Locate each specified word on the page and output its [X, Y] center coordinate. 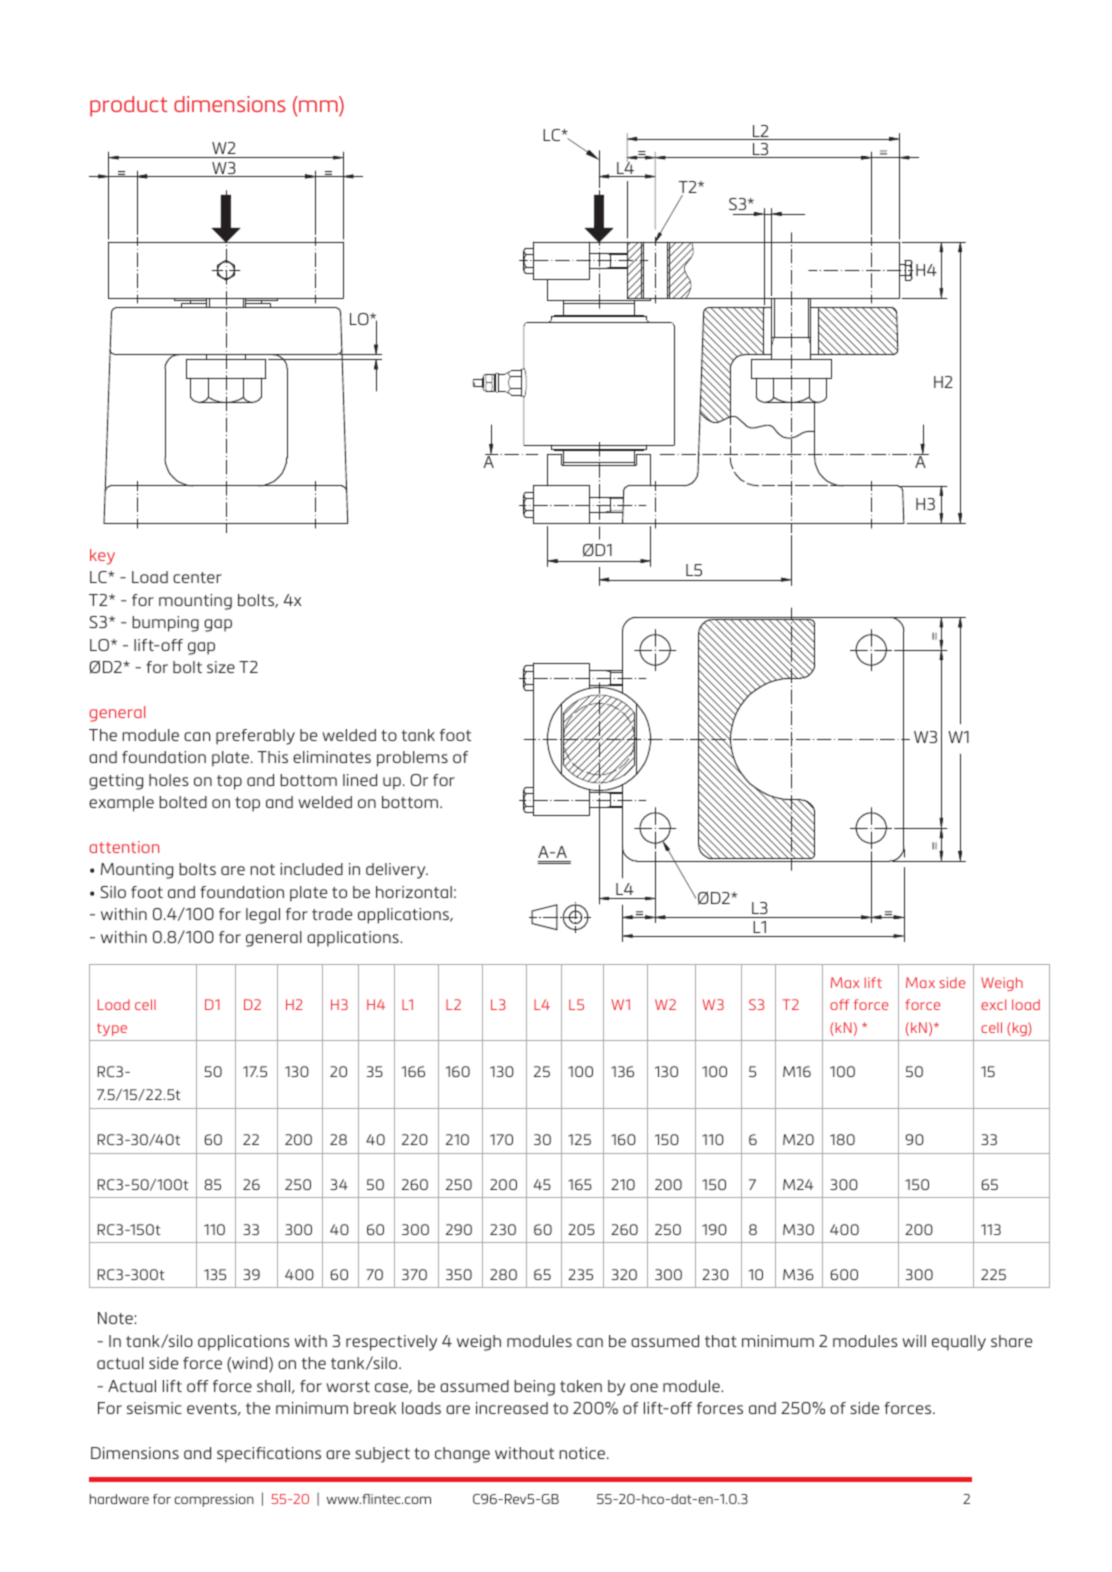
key [102, 557]
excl [993, 1004]
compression [214, 1500]
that [721, 1341]
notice [584, 1453]
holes [168, 780]
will [914, 1341]
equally [959, 1343]
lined [360, 780]
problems [412, 759]
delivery [397, 871]
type [112, 1029]
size [221, 667]
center [197, 577]
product [128, 106]
